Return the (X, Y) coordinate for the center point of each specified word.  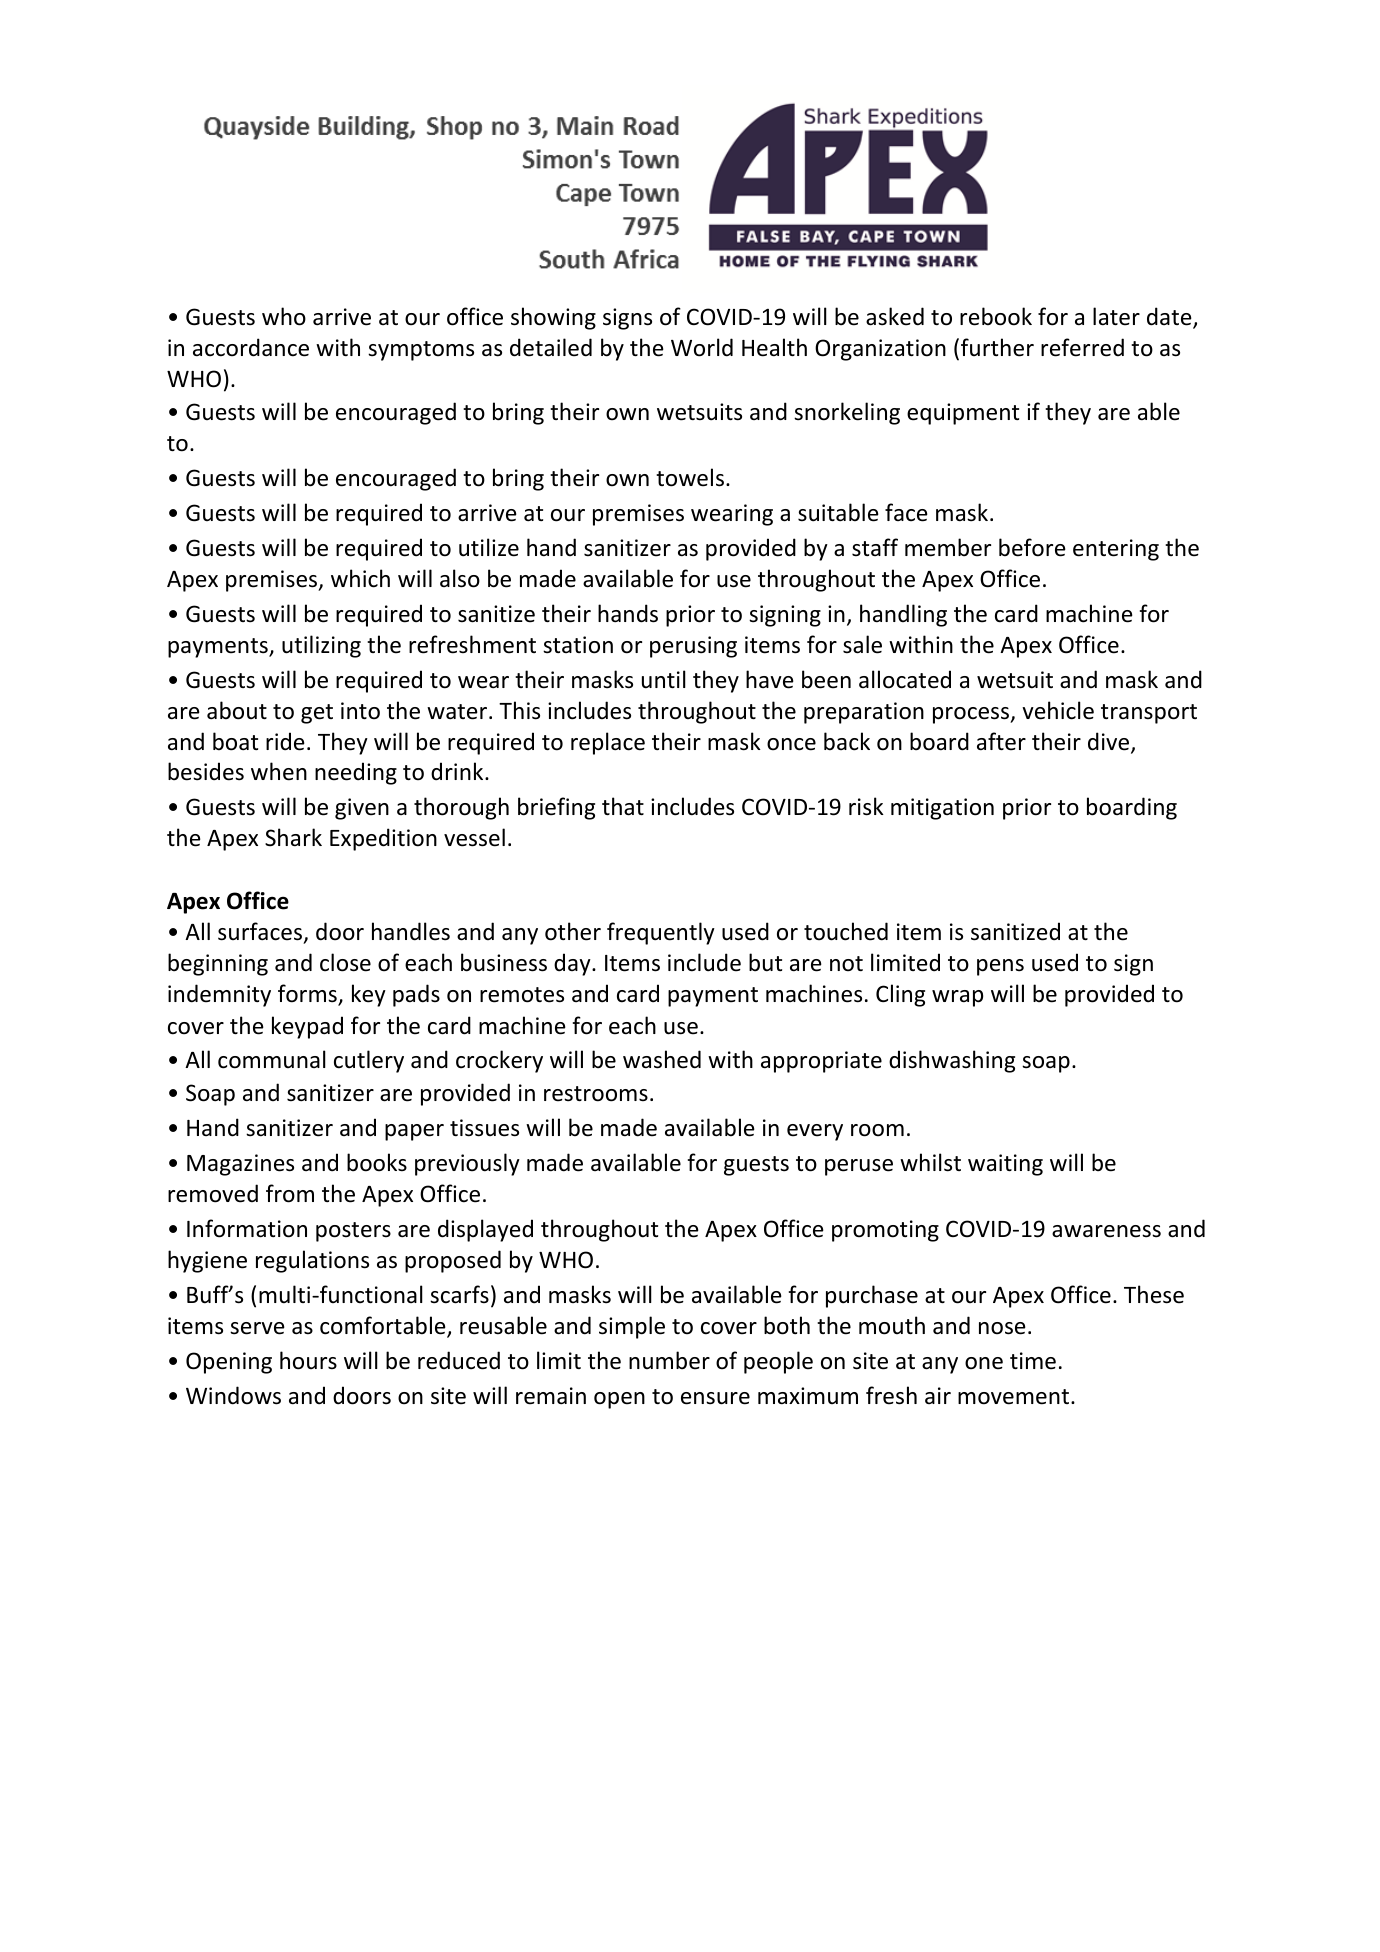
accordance (251, 347)
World (702, 347)
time (1033, 1361)
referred (1082, 347)
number (669, 1360)
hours (308, 1360)
